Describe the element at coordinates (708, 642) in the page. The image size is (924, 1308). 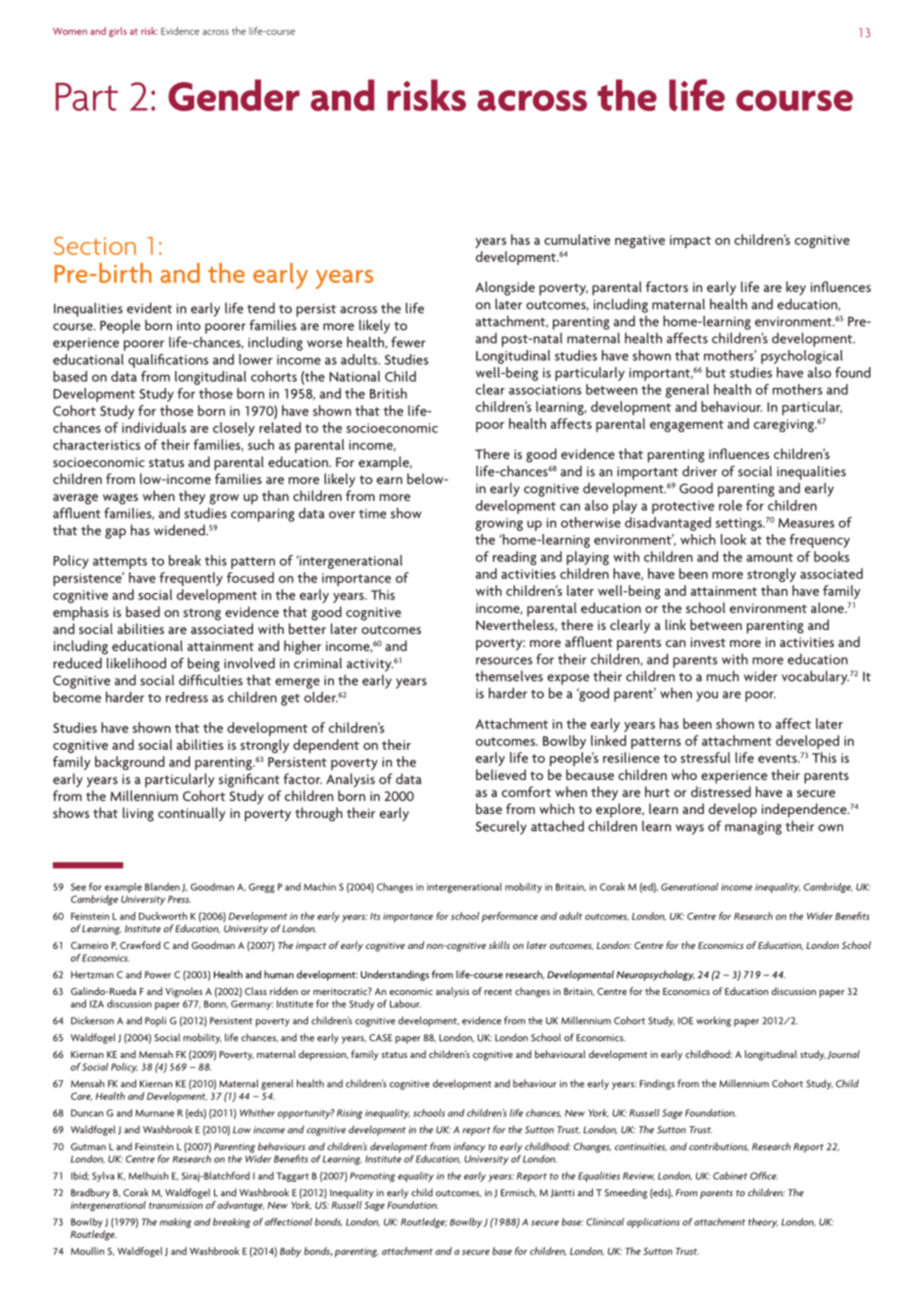
I see `invest` at that location.
